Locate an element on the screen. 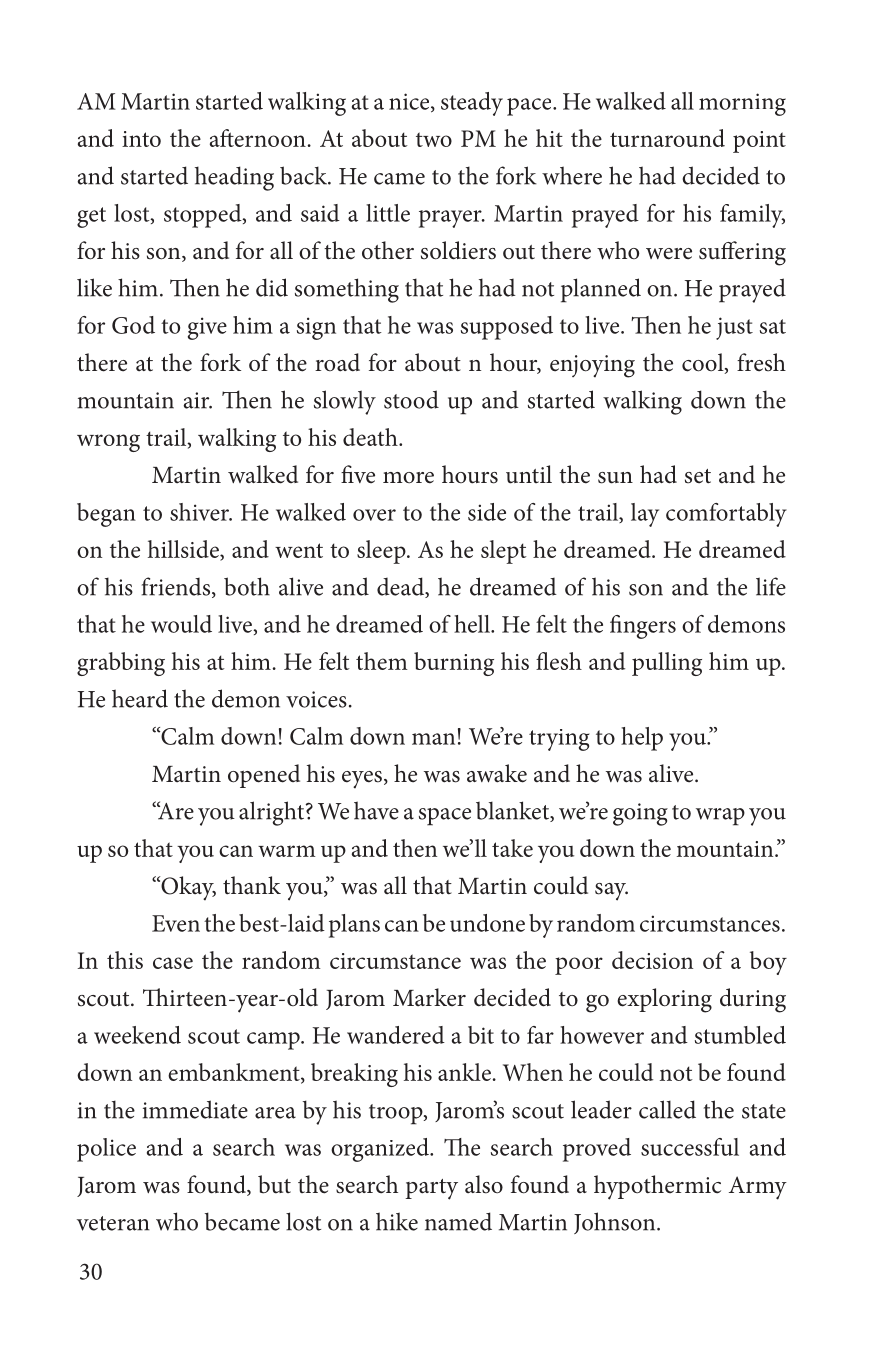  pulling is located at coordinates (667, 664).
